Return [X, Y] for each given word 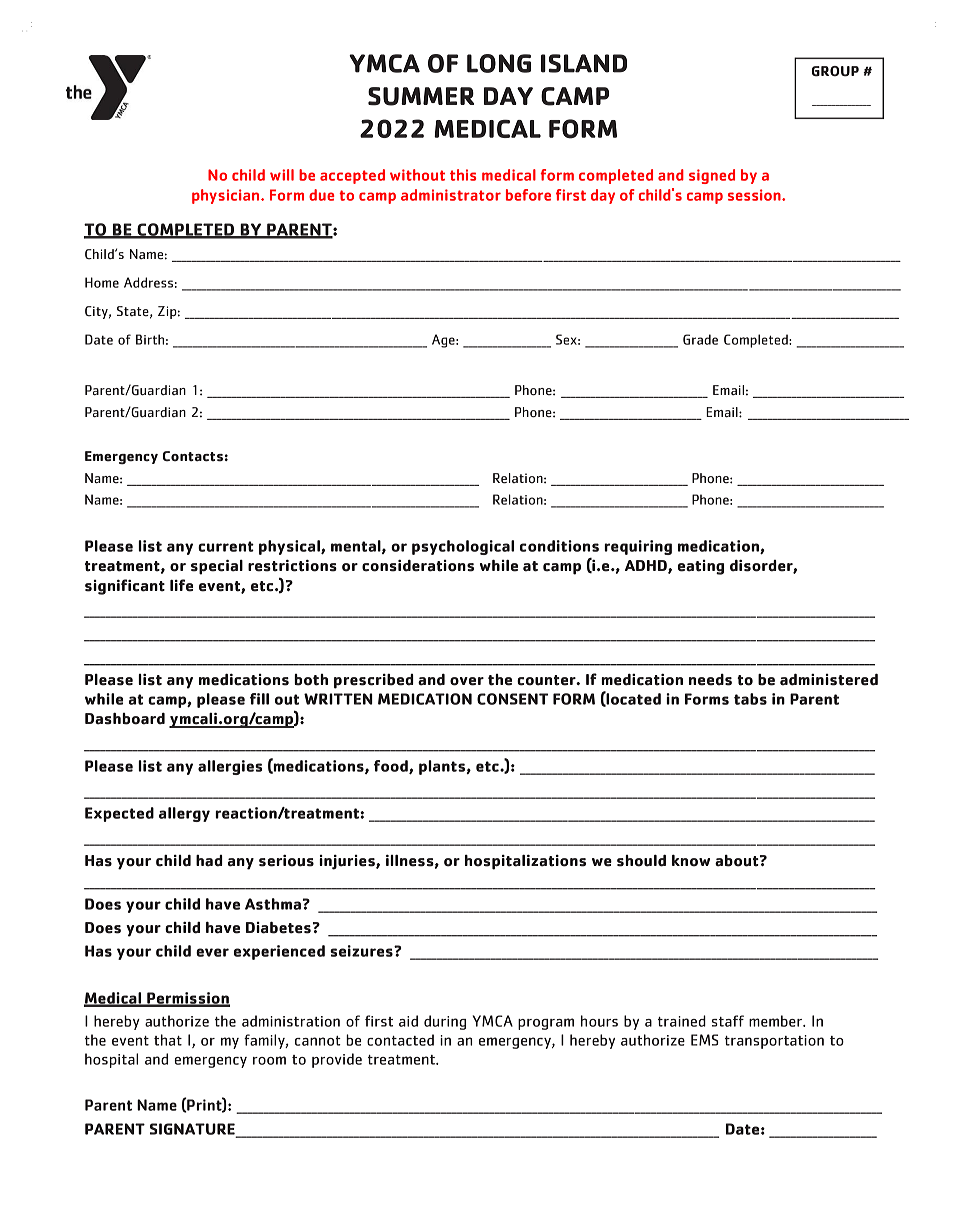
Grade [700, 339]
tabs [750, 699]
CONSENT [512, 699]
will [282, 175]
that [168, 1040]
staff [728, 1021]
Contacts [193, 456]
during [445, 1022]
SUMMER [421, 96]
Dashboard [125, 718]
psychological [463, 547]
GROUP [835, 71]
